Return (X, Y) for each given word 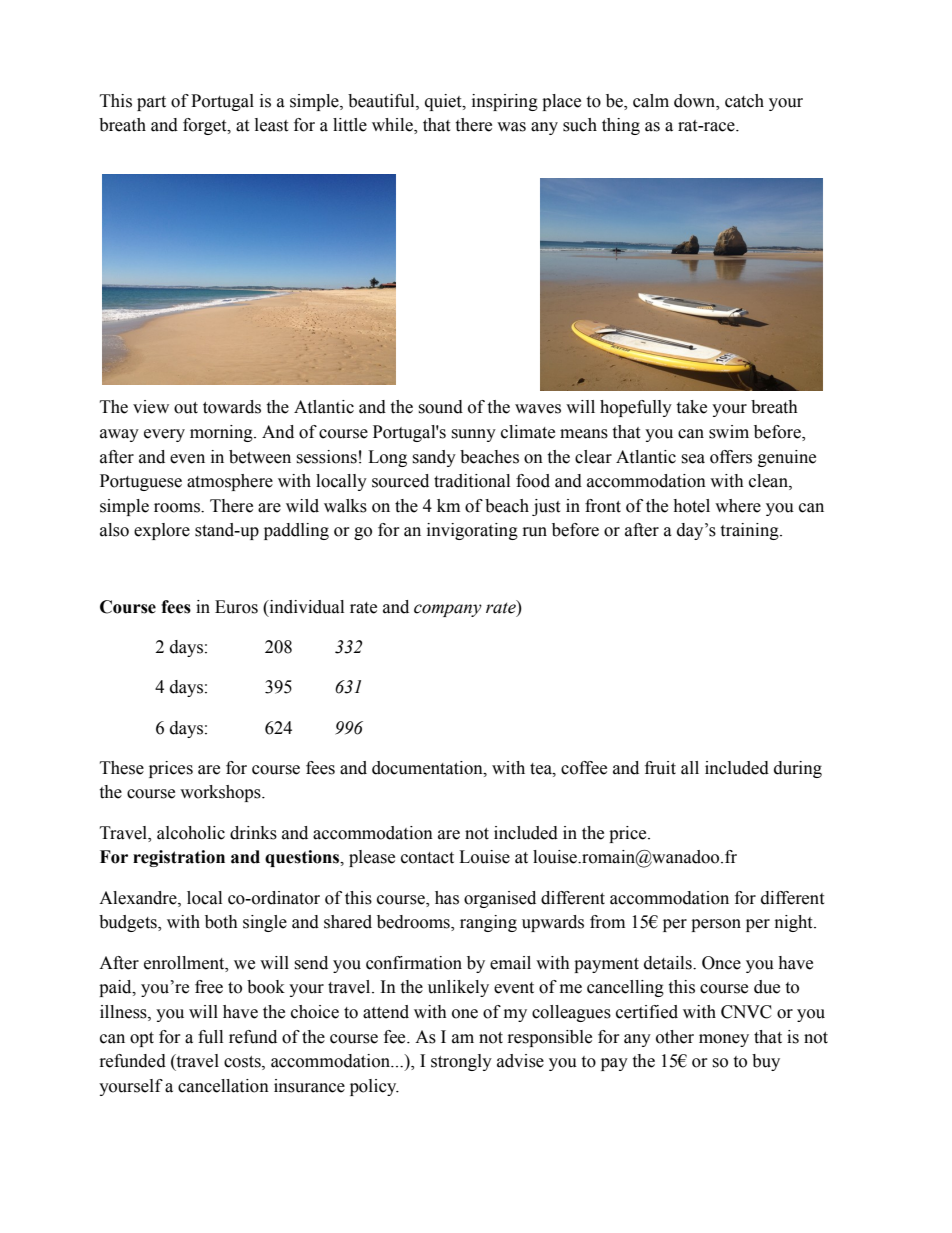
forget (206, 126)
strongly (461, 1062)
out (186, 408)
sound (440, 407)
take (691, 407)
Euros (236, 607)
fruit (660, 768)
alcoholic (191, 833)
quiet (444, 102)
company (448, 610)
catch (744, 101)
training (750, 531)
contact (427, 858)
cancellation (223, 1086)
